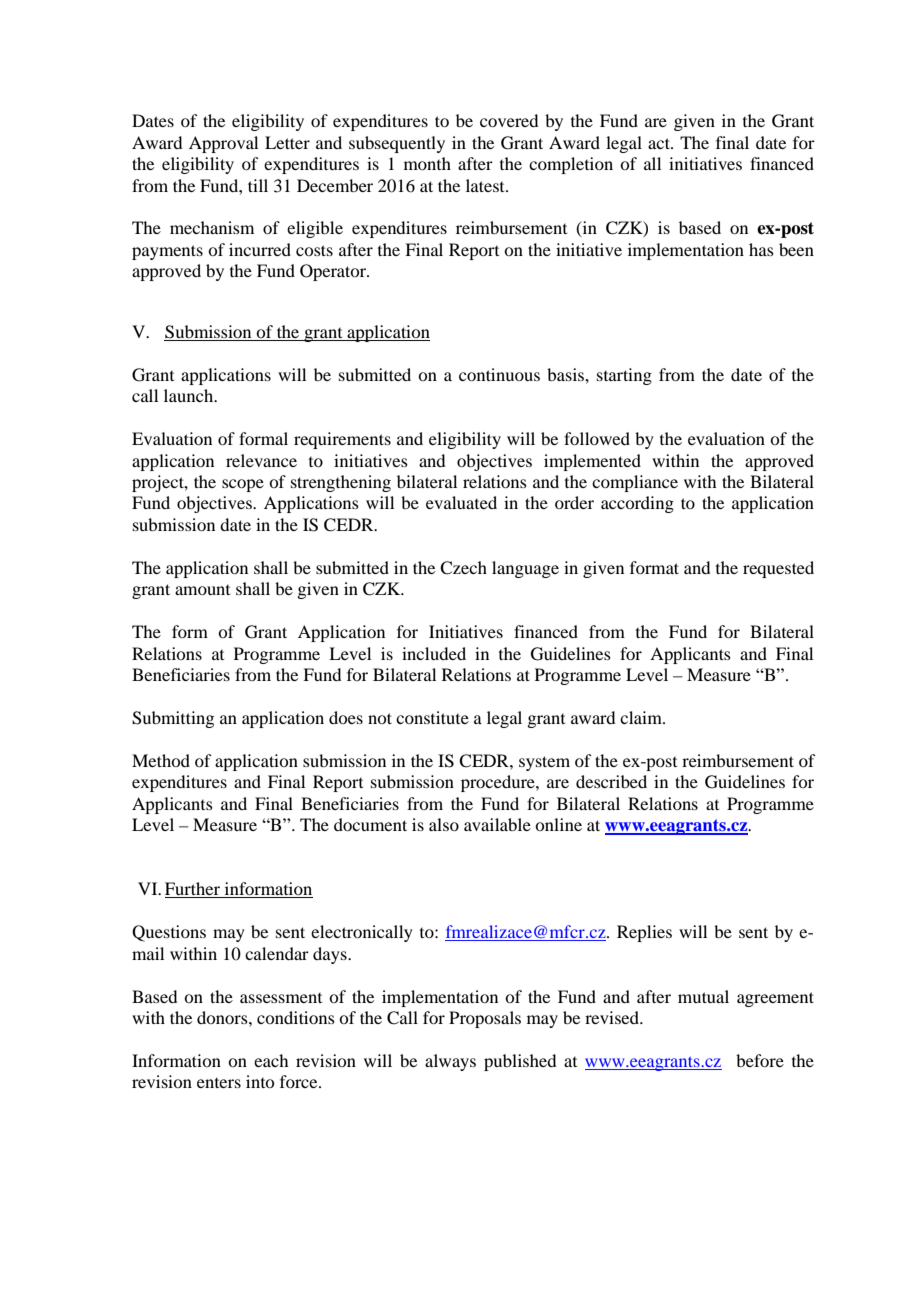 The width and height of the document is (924, 1308). Describe the element at coordinates (190, 395) in the document. I see `launch` at that location.
